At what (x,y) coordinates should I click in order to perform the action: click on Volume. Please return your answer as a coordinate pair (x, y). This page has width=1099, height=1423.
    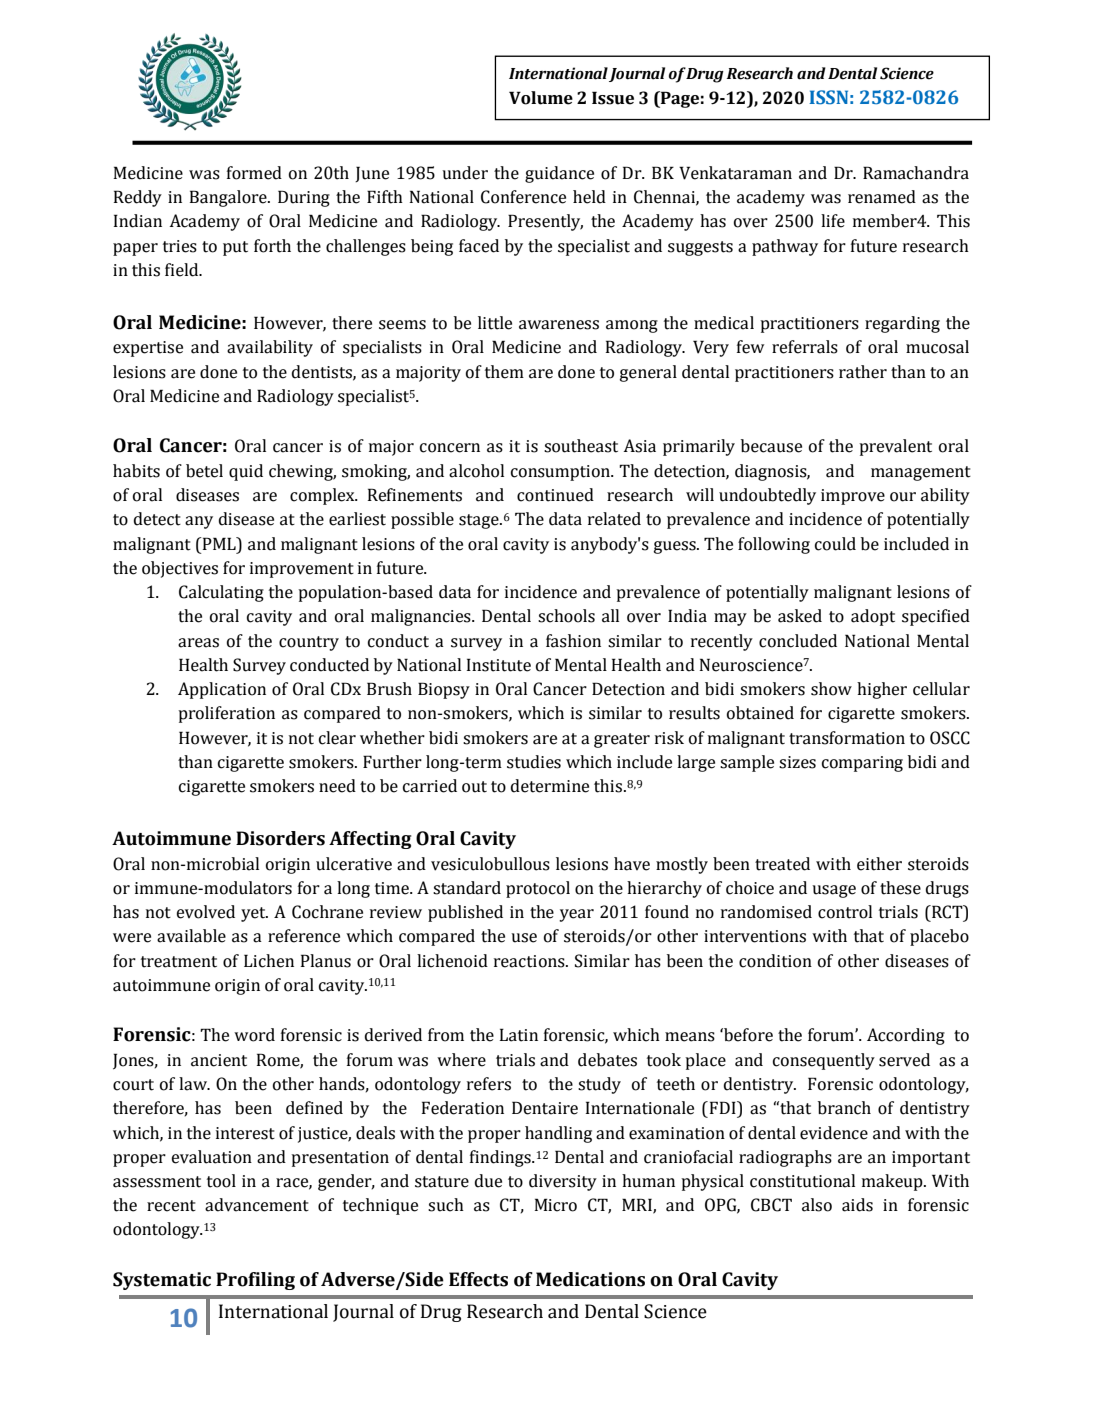
    Looking at the image, I should click on (541, 98).
